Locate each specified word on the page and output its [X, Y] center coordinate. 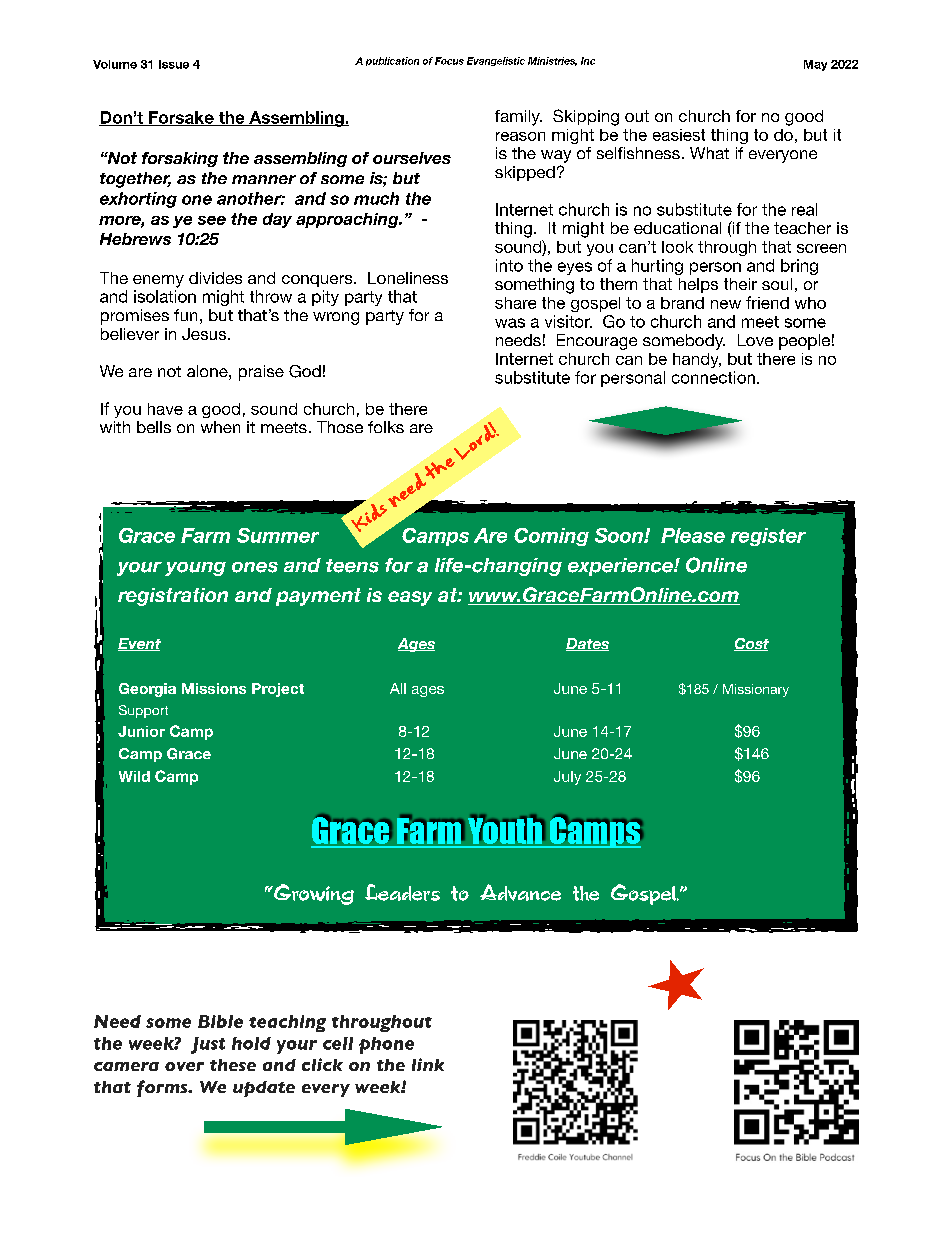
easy [410, 598]
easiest [679, 135]
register [768, 537]
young [195, 569]
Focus [449, 61]
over [184, 1066]
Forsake [181, 118]
